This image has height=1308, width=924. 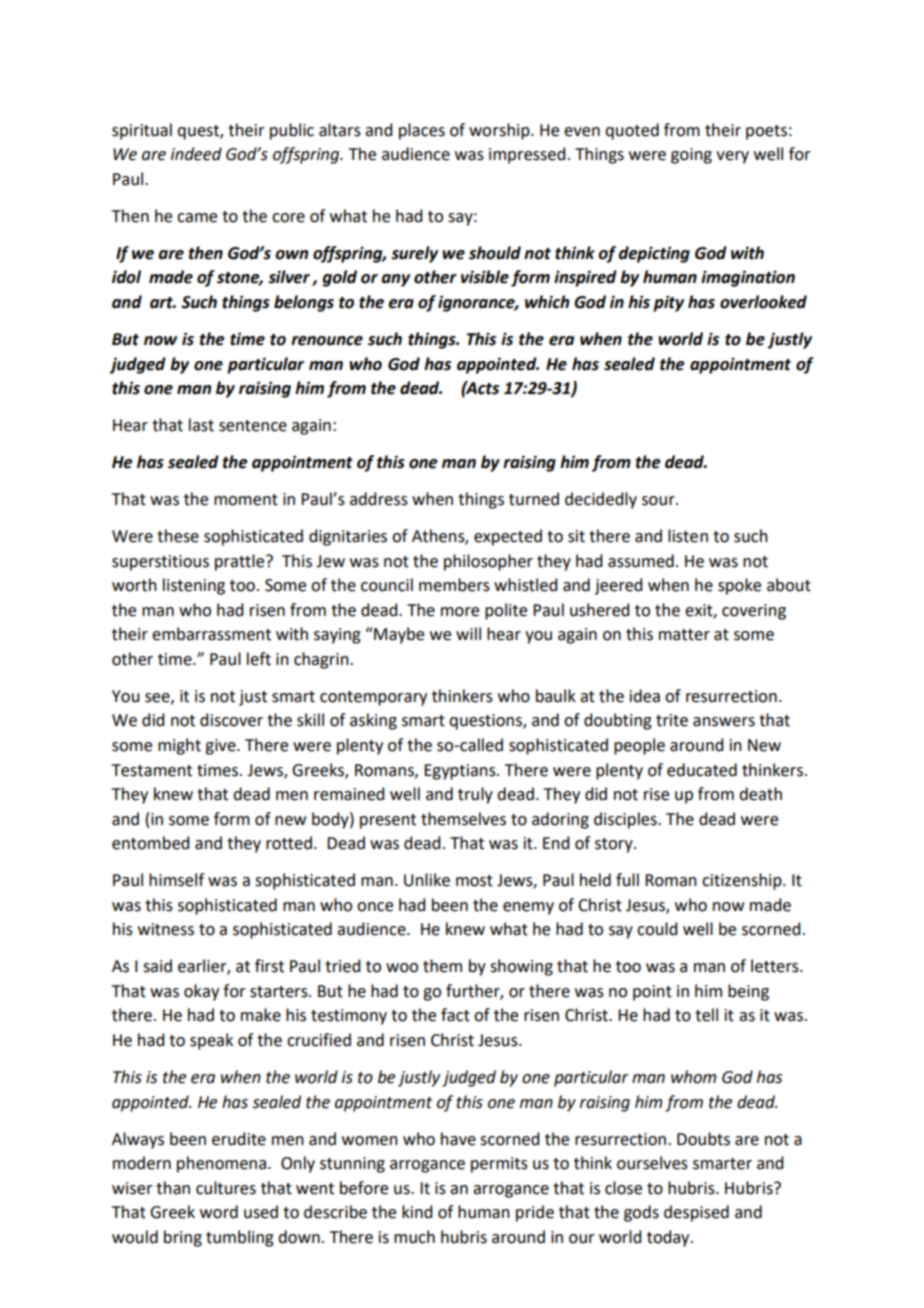 I want to click on word, so click(x=219, y=1212).
